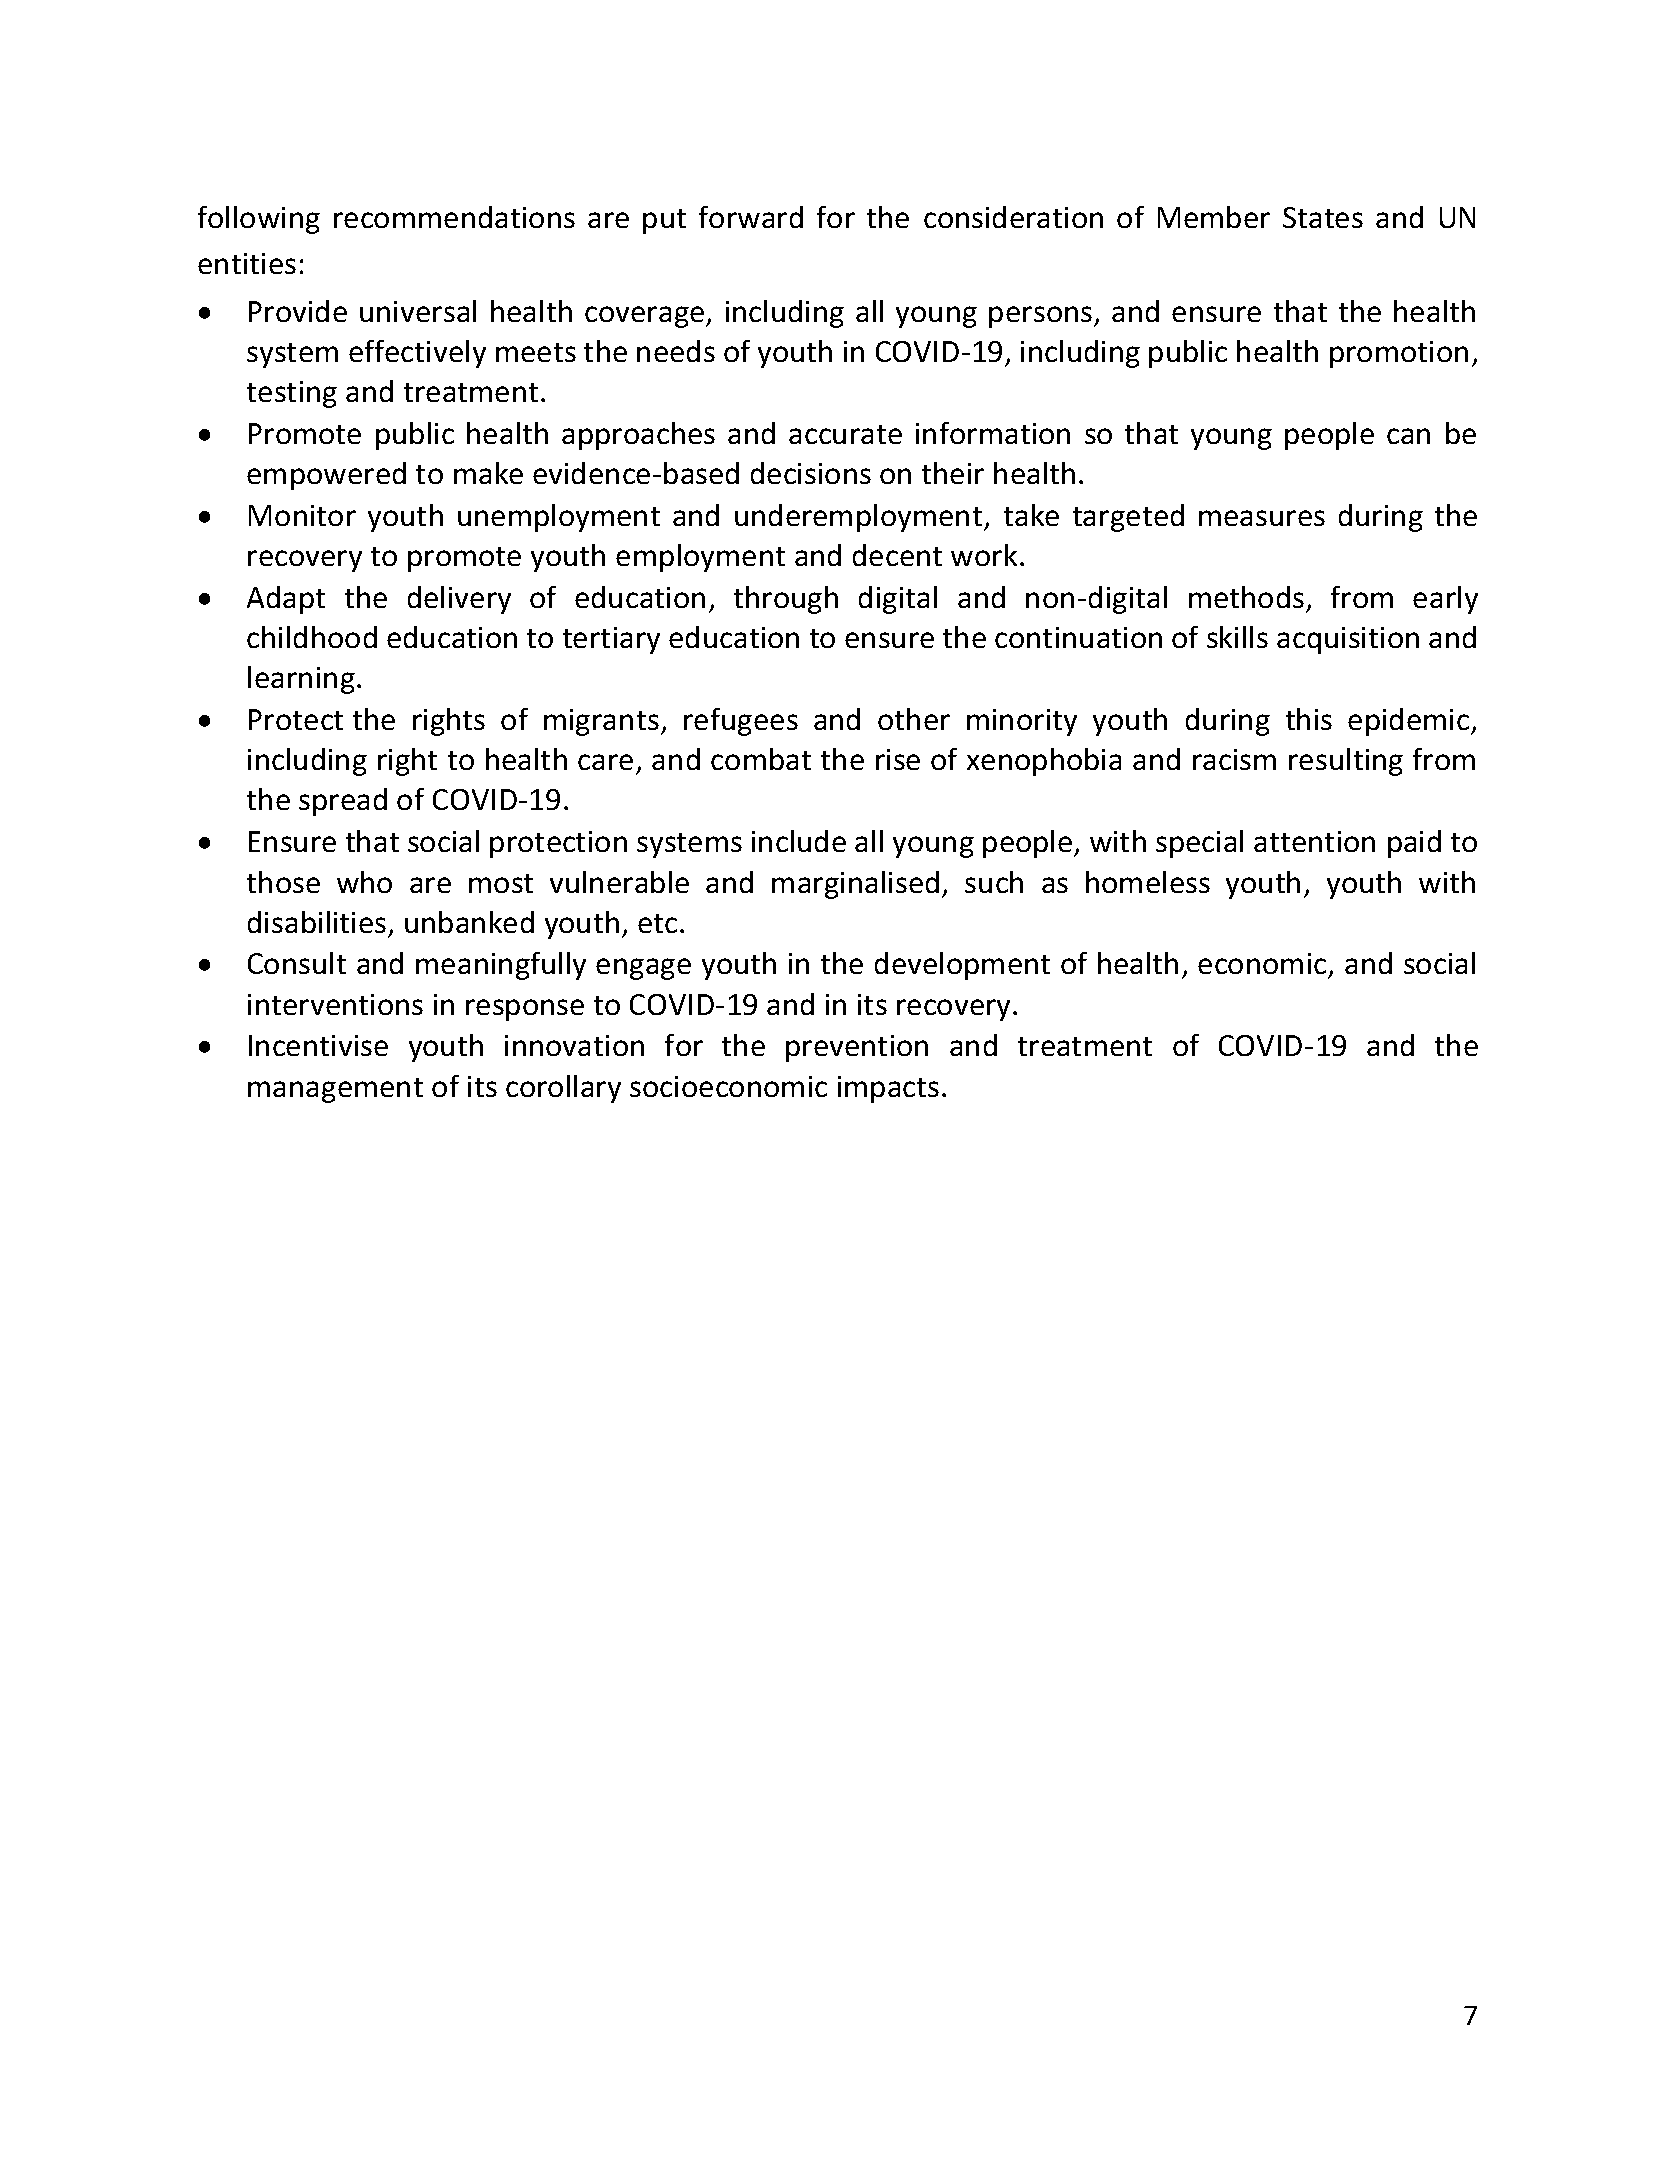  Describe the element at coordinates (454, 217) in the screenshot. I see `recommendations` at that location.
